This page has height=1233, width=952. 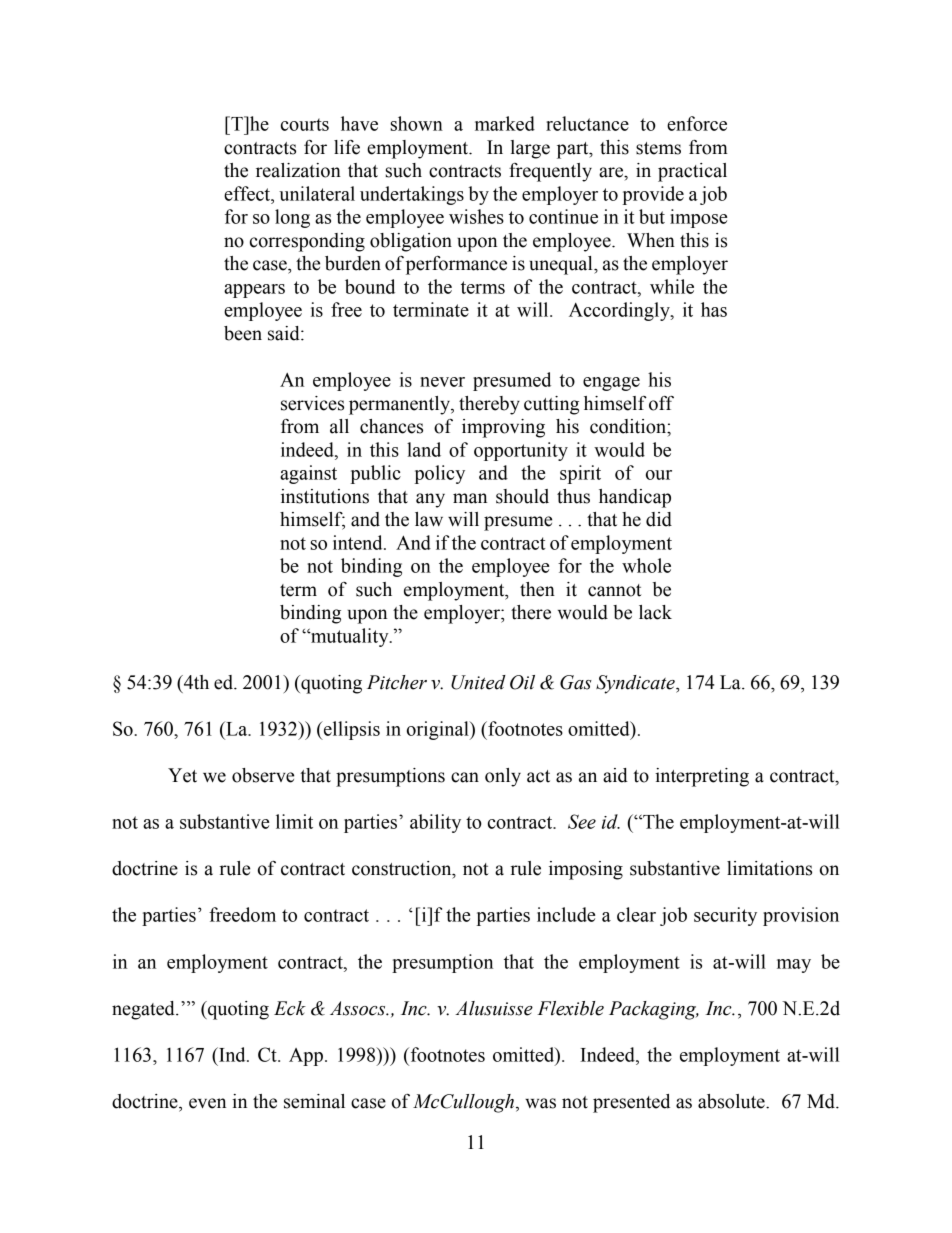 I want to click on then, so click(x=537, y=589).
